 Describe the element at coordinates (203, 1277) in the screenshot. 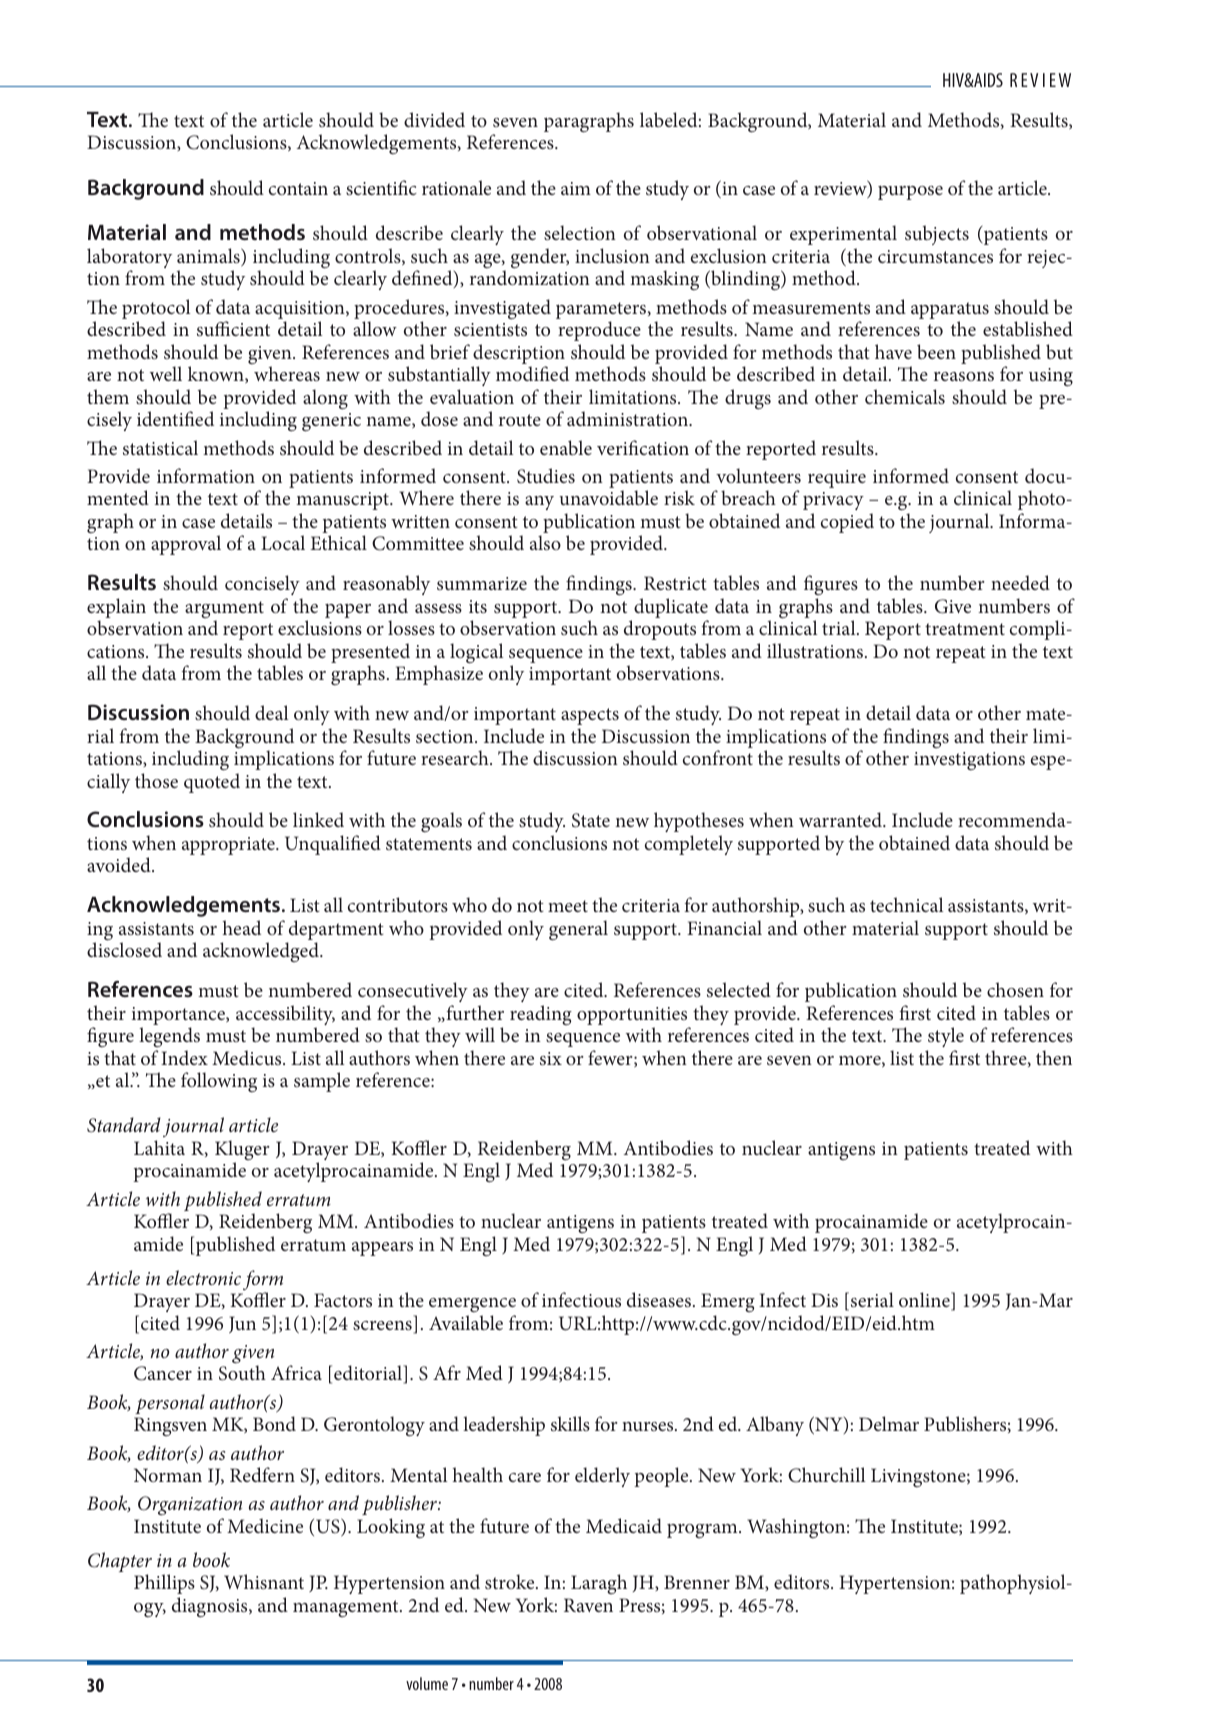

I see `electronic` at that location.
